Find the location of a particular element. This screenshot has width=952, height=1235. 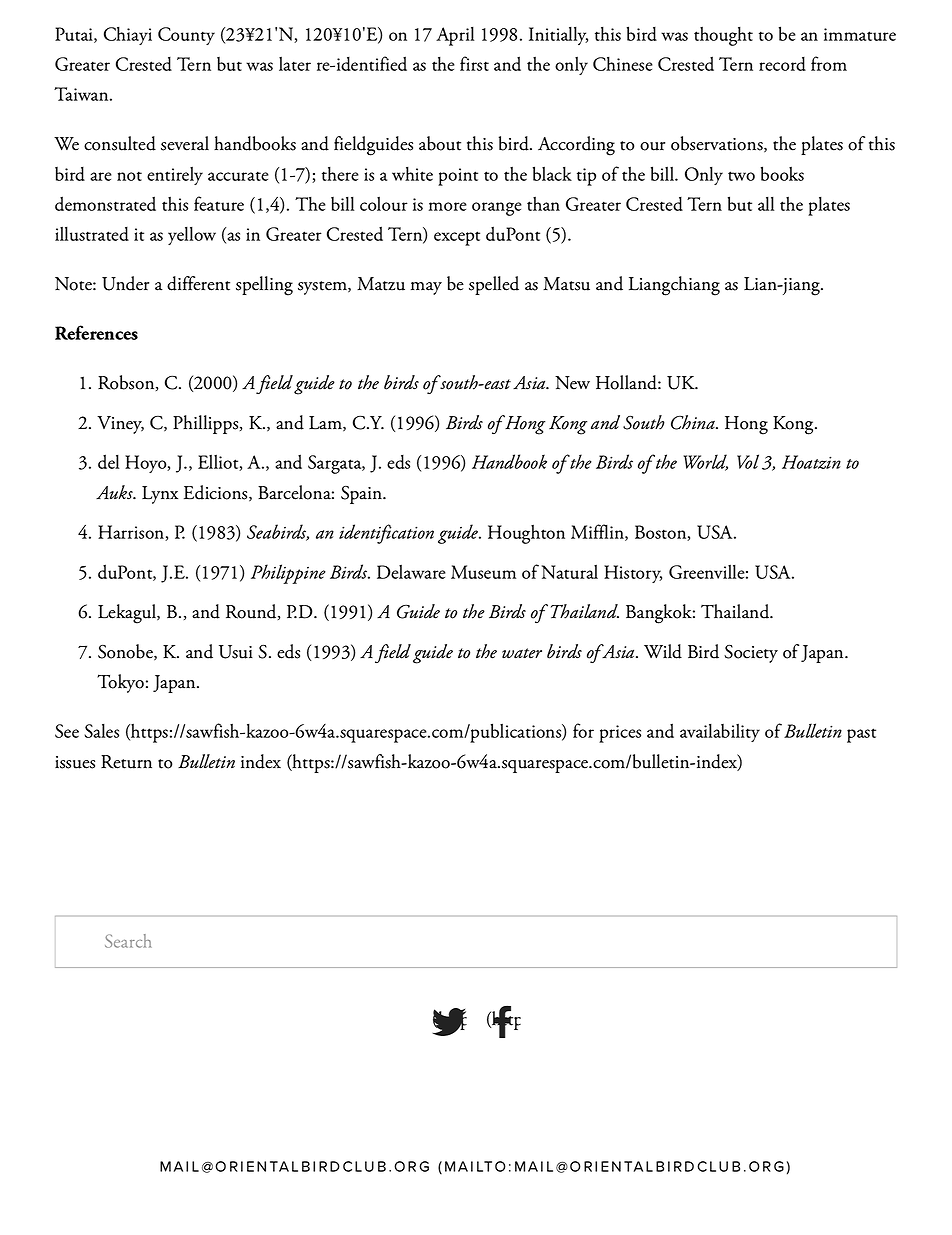

China is located at coordinates (694, 422).
